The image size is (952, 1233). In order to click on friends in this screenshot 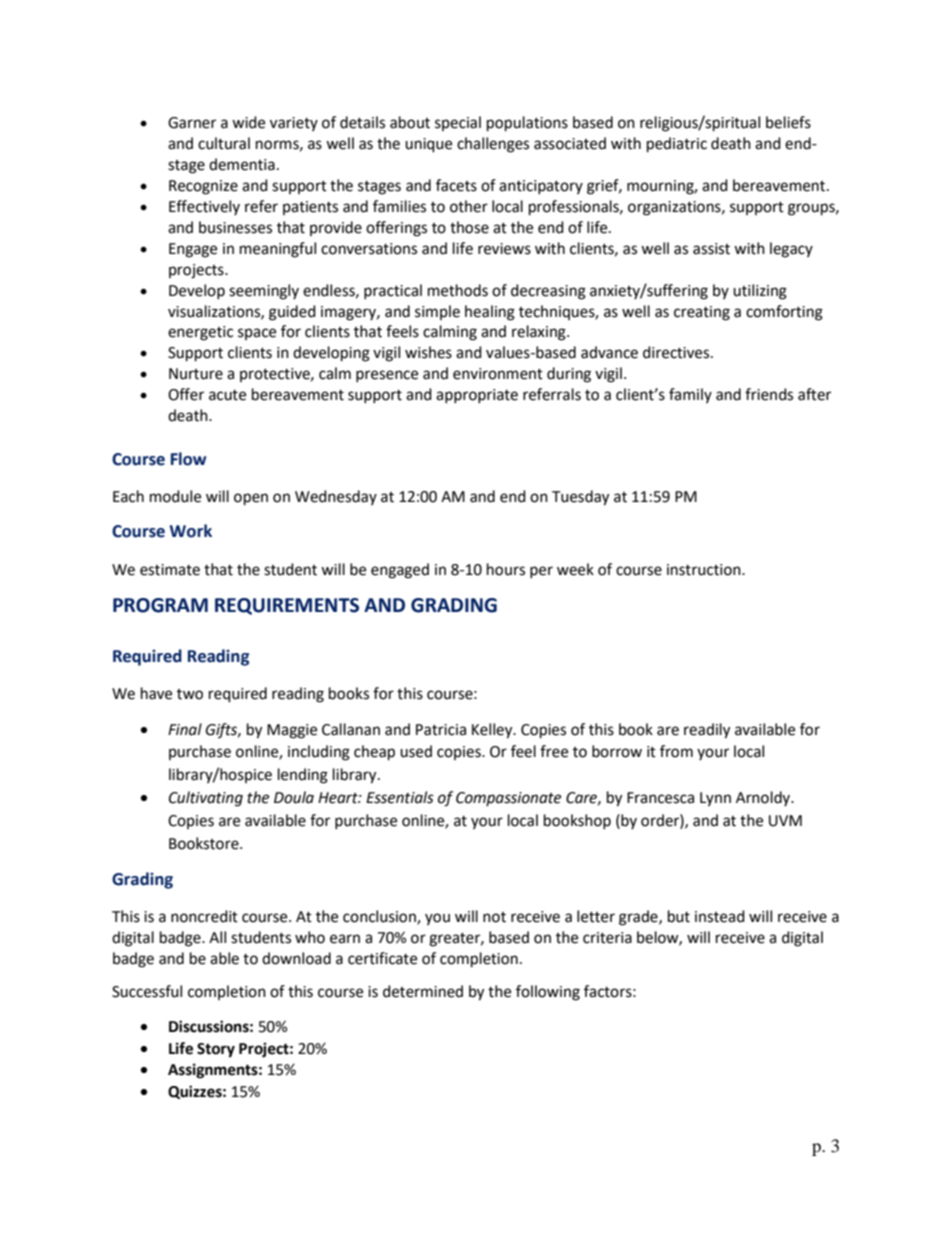, I will do `click(769, 394)`.
